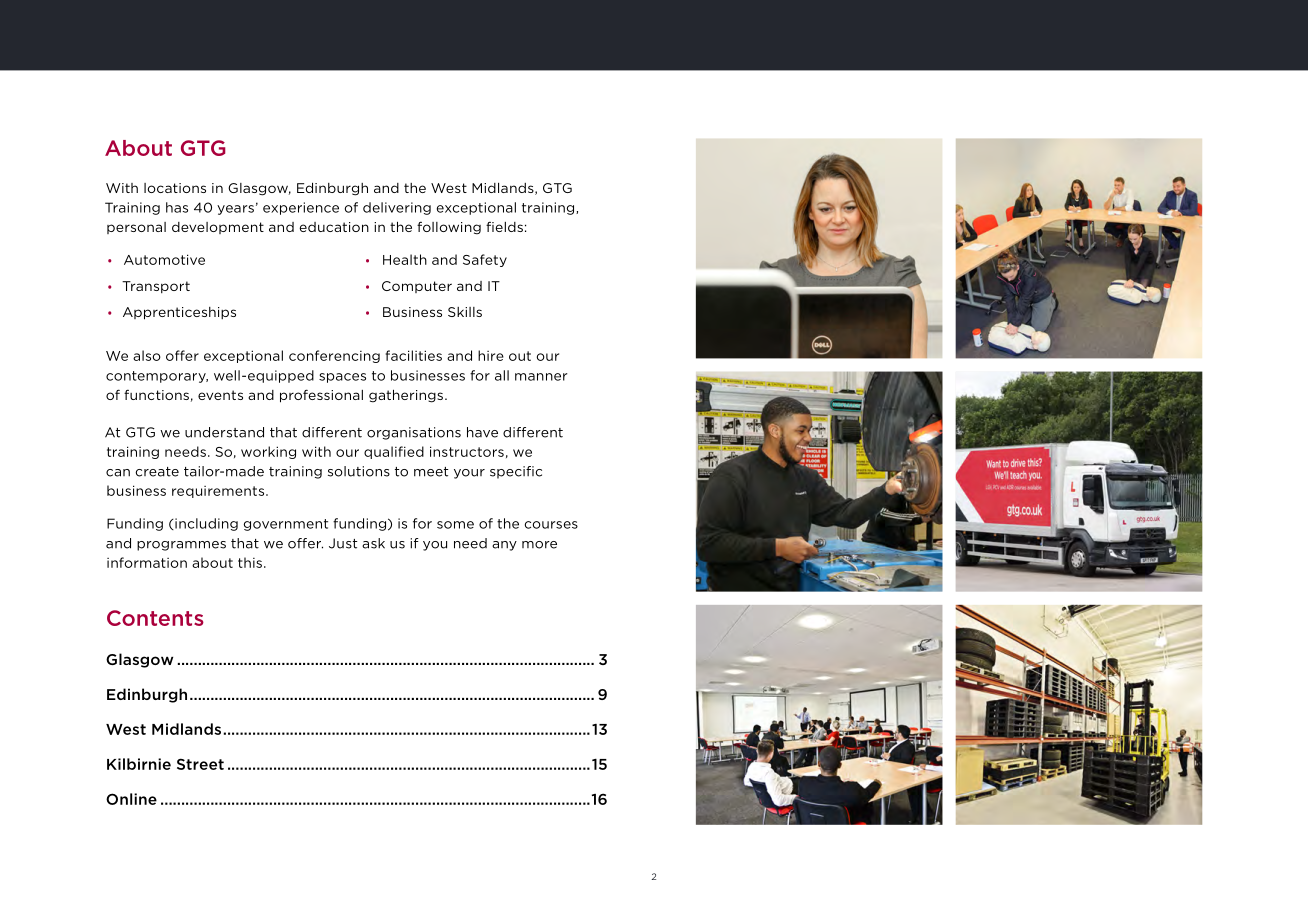 Image resolution: width=1308 pixels, height=924 pixels. I want to click on fields, so click(504, 226).
